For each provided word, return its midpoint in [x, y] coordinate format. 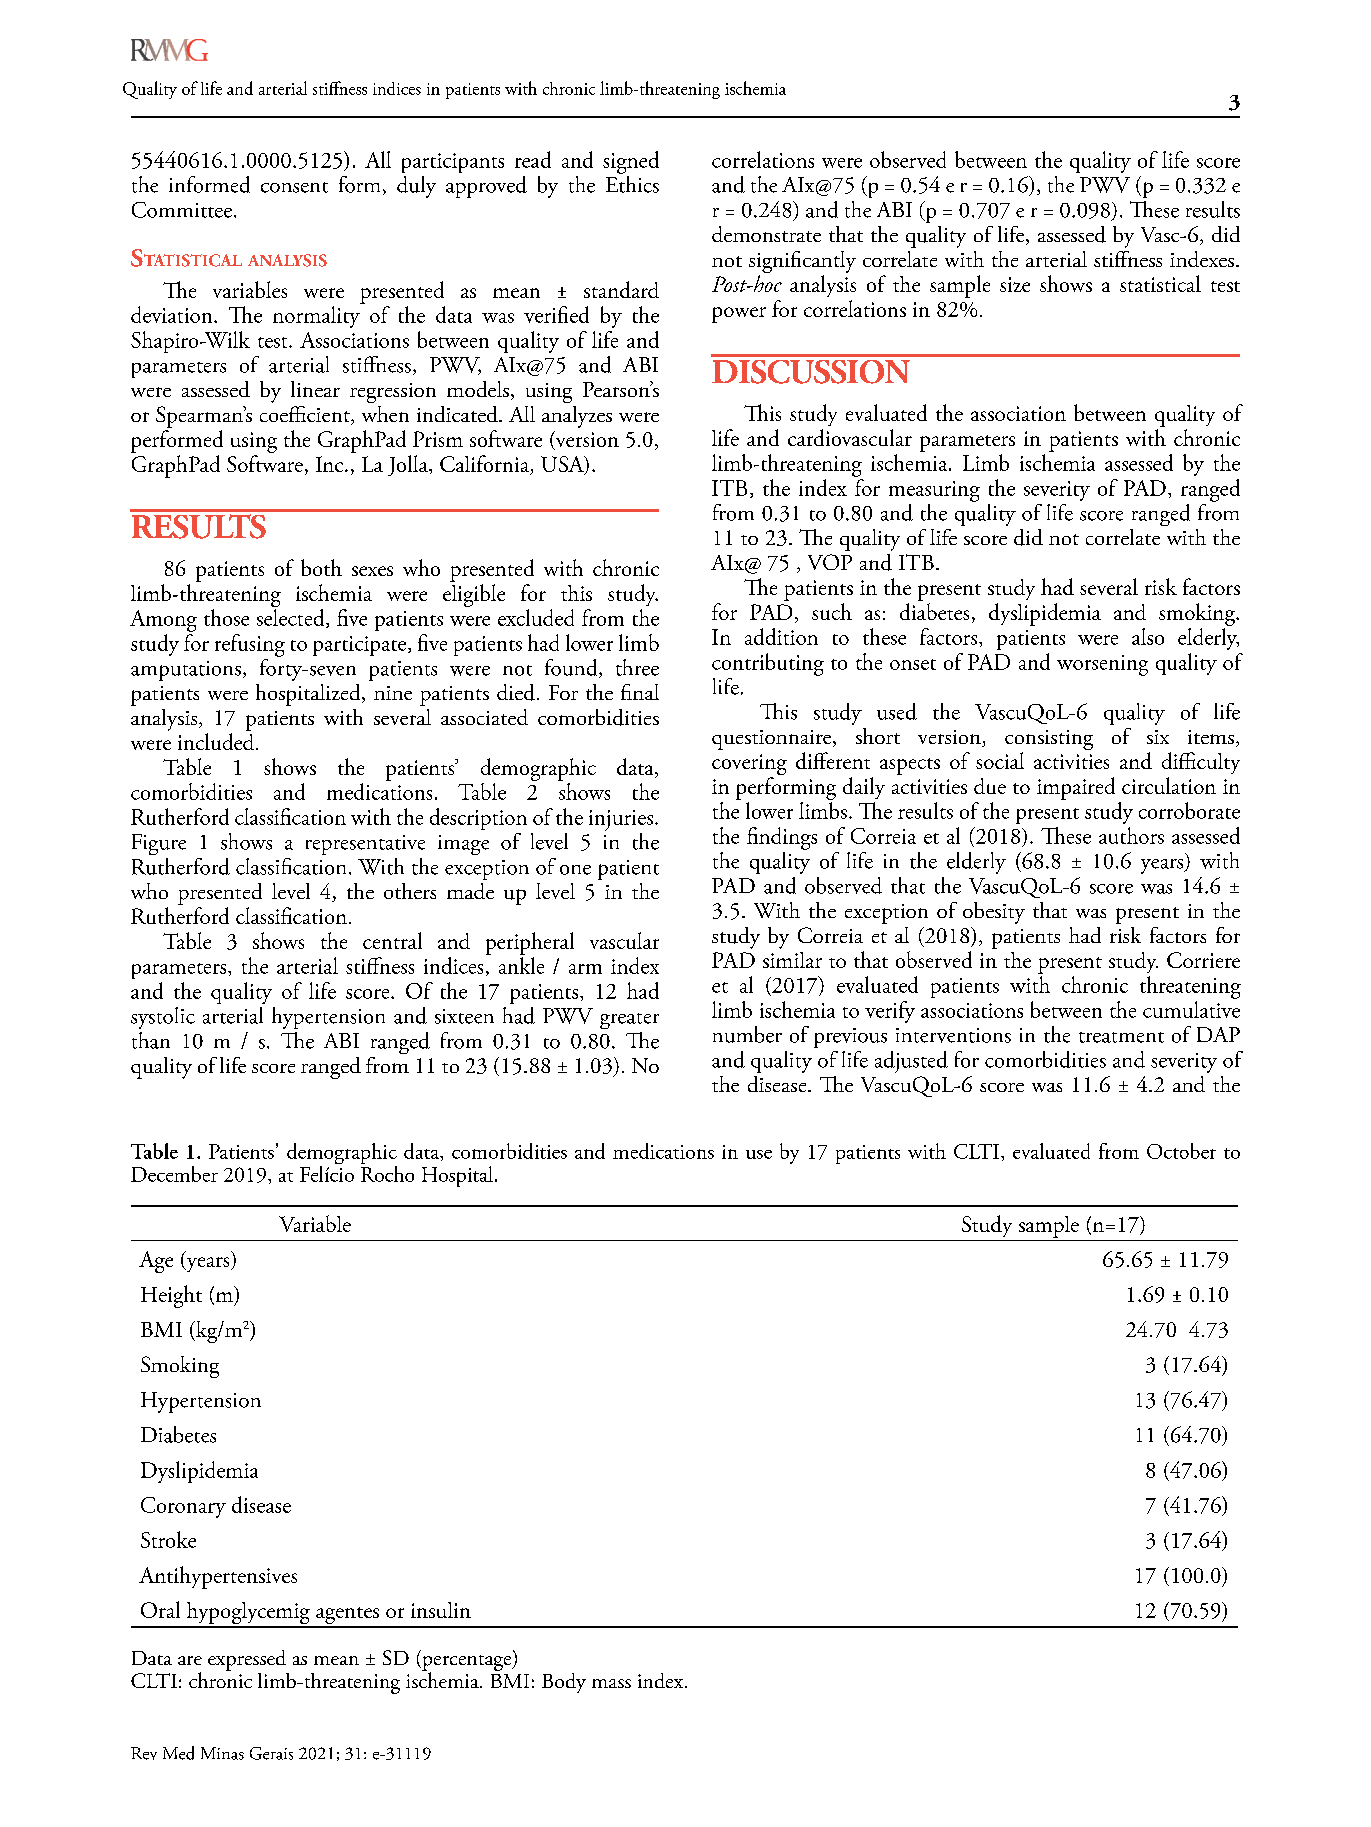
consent [294, 187]
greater [629, 1021]
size [1015, 284]
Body [564, 1683]
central [392, 940]
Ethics [632, 183]
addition [781, 636]
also [1148, 636]
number [747, 1034]
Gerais [271, 1753]
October [1181, 1151]
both [321, 567]
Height [171, 1296]
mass [611, 1683]
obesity [994, 913]
